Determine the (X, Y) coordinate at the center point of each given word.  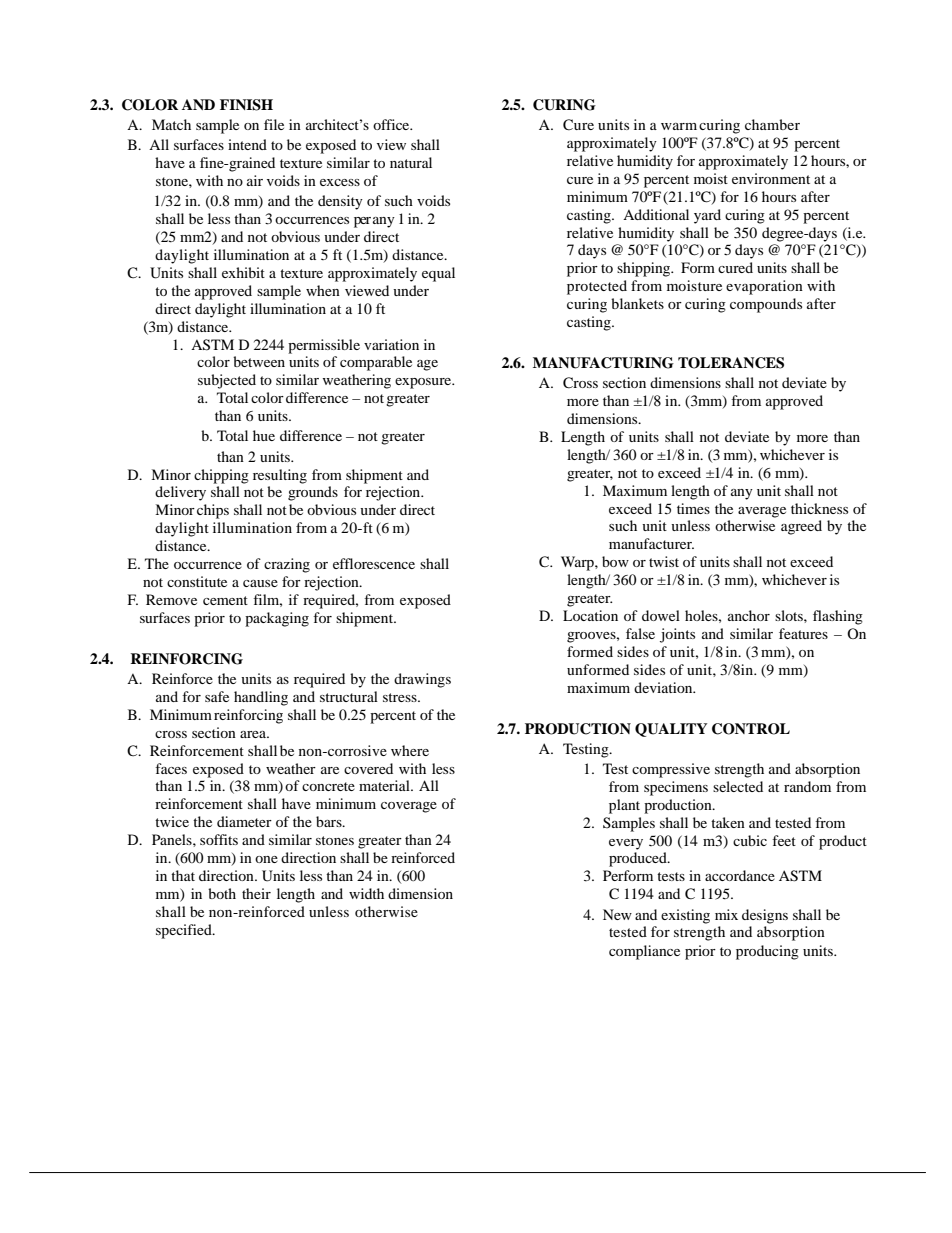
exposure (424, 383)
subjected (227, 381)
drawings (422, 680)
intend (247, 144)
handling (261, 698)
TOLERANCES (731, 363)
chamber (772, 124)
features (803, 633)
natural (411, 162)
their (256, 893)
